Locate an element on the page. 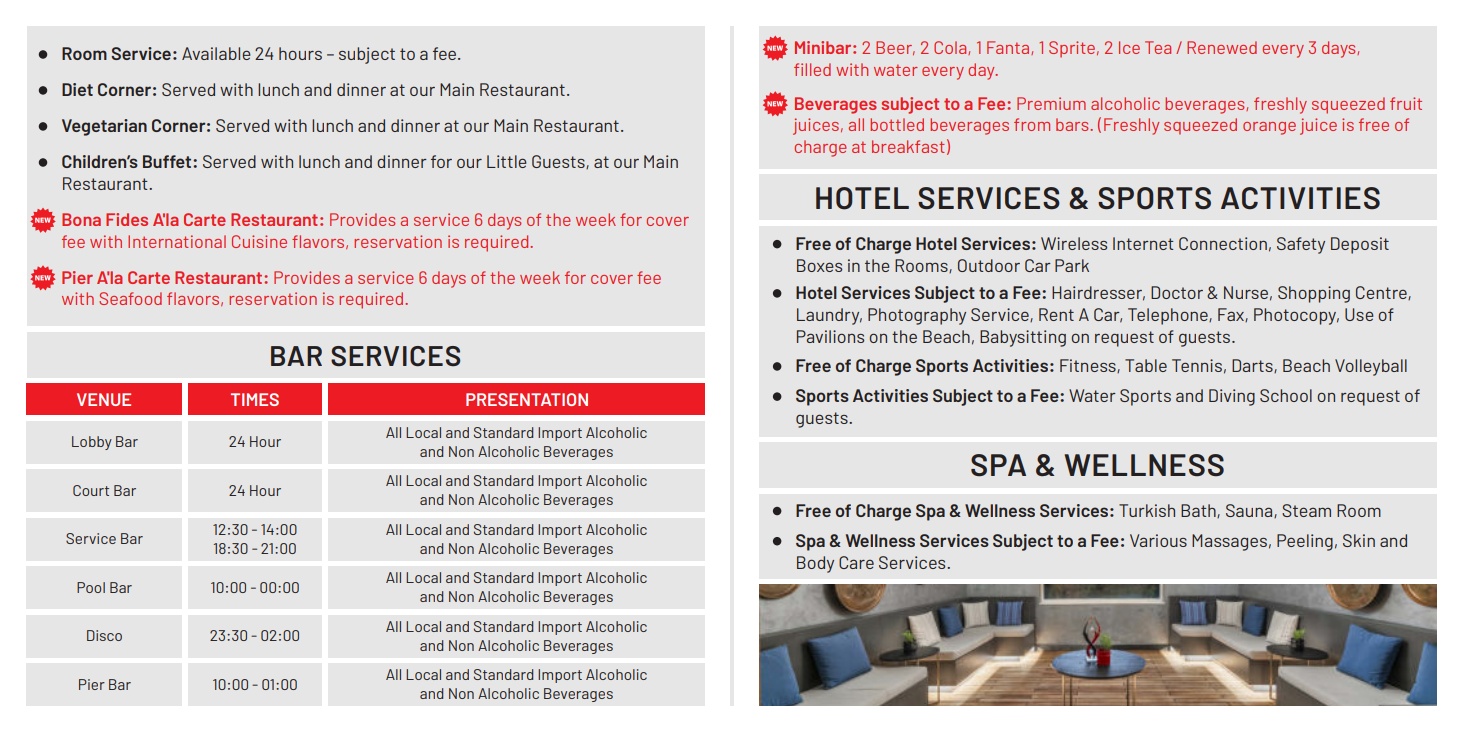 The height and width of the document is (732, 1464). Cola is located at coordinates (951, 48).
